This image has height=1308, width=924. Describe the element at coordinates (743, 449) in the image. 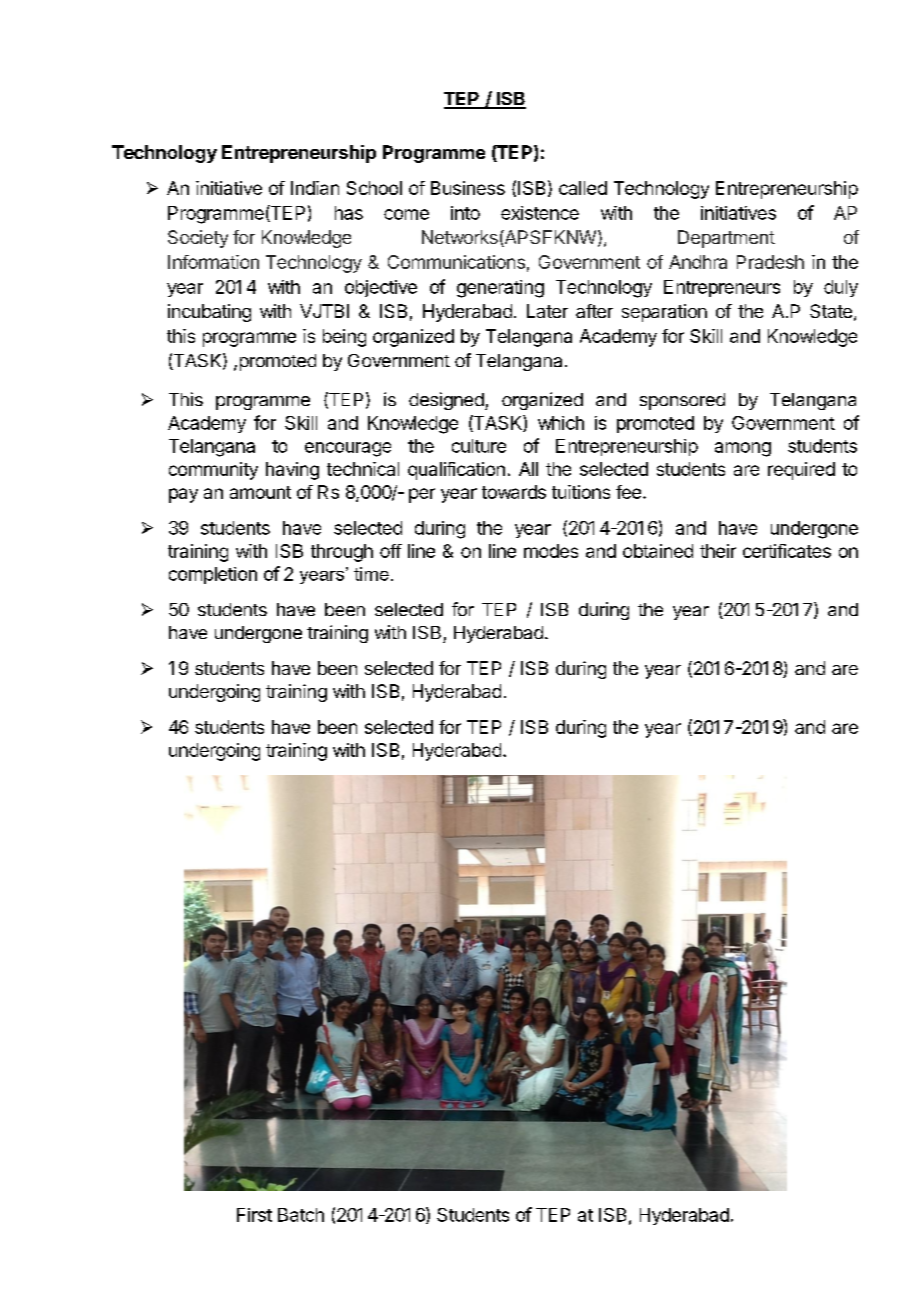

I see `among` at that location.
